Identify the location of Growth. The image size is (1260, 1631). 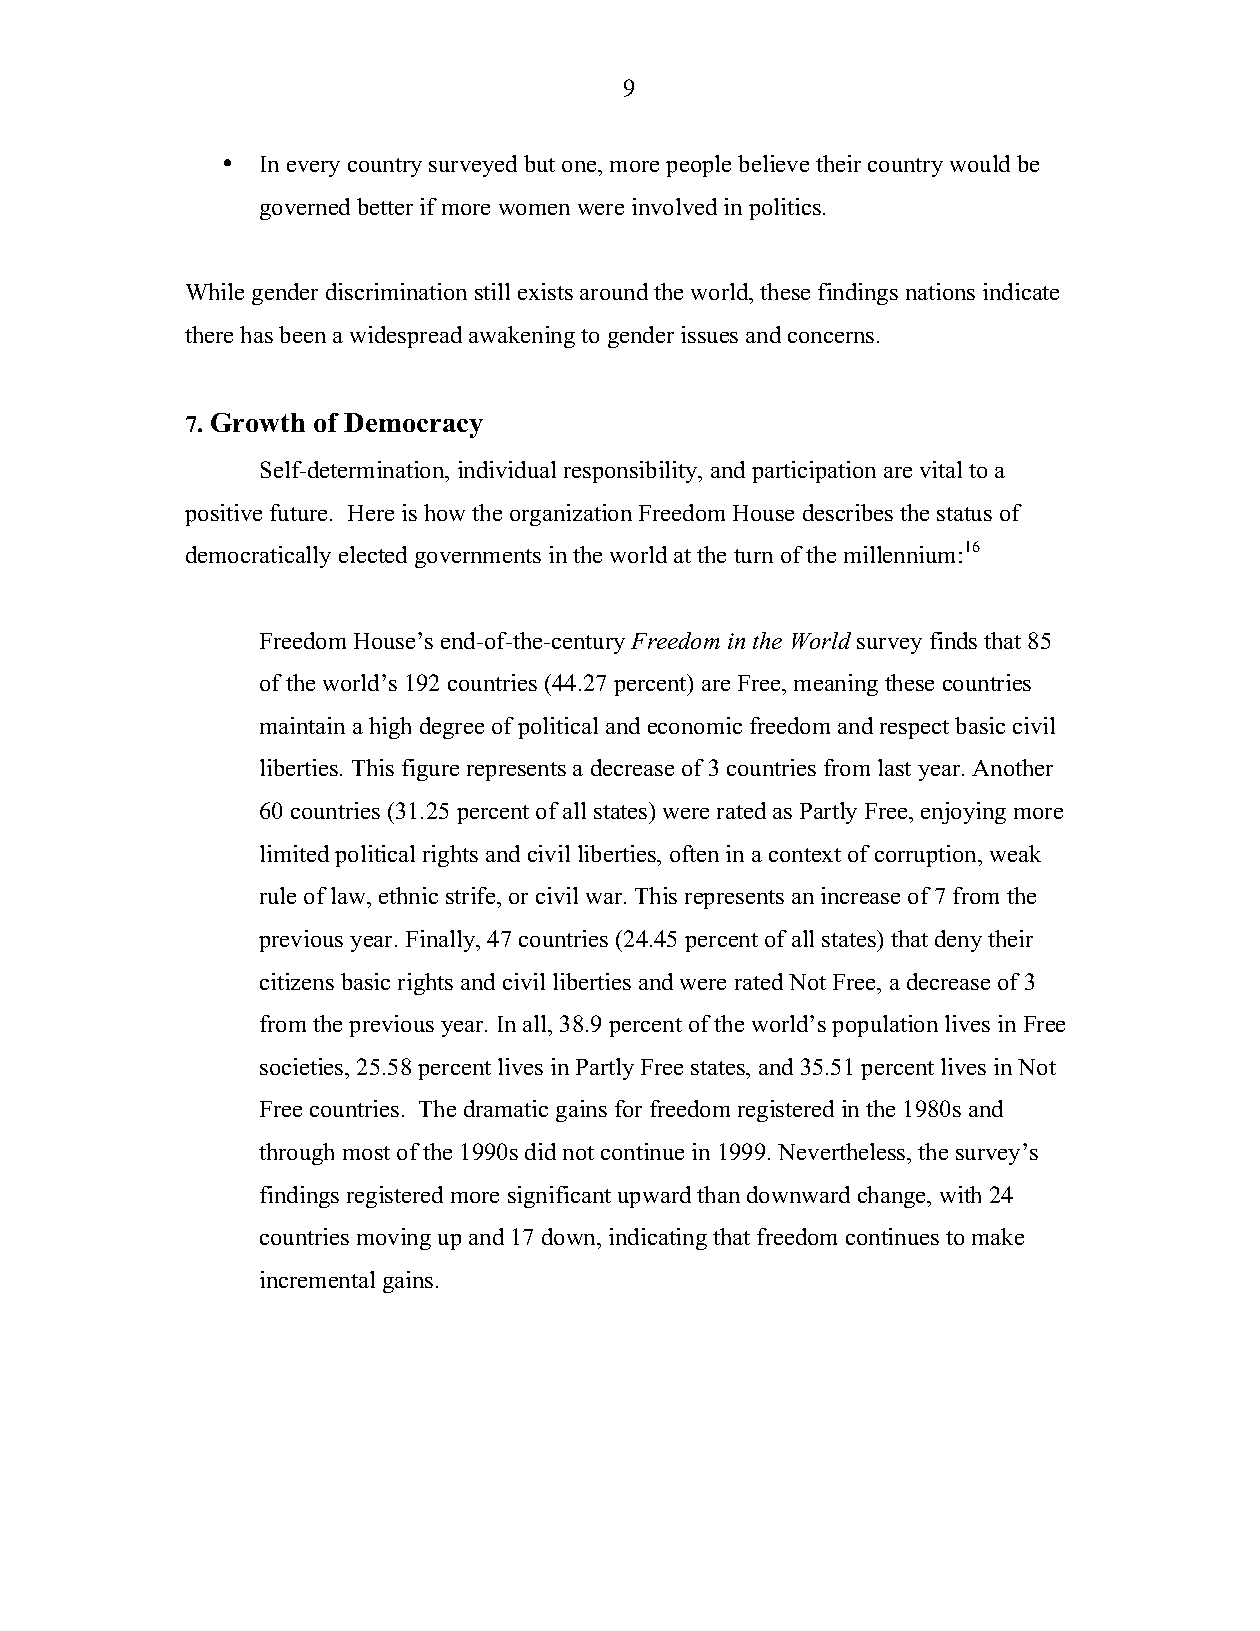
(258, 422).
